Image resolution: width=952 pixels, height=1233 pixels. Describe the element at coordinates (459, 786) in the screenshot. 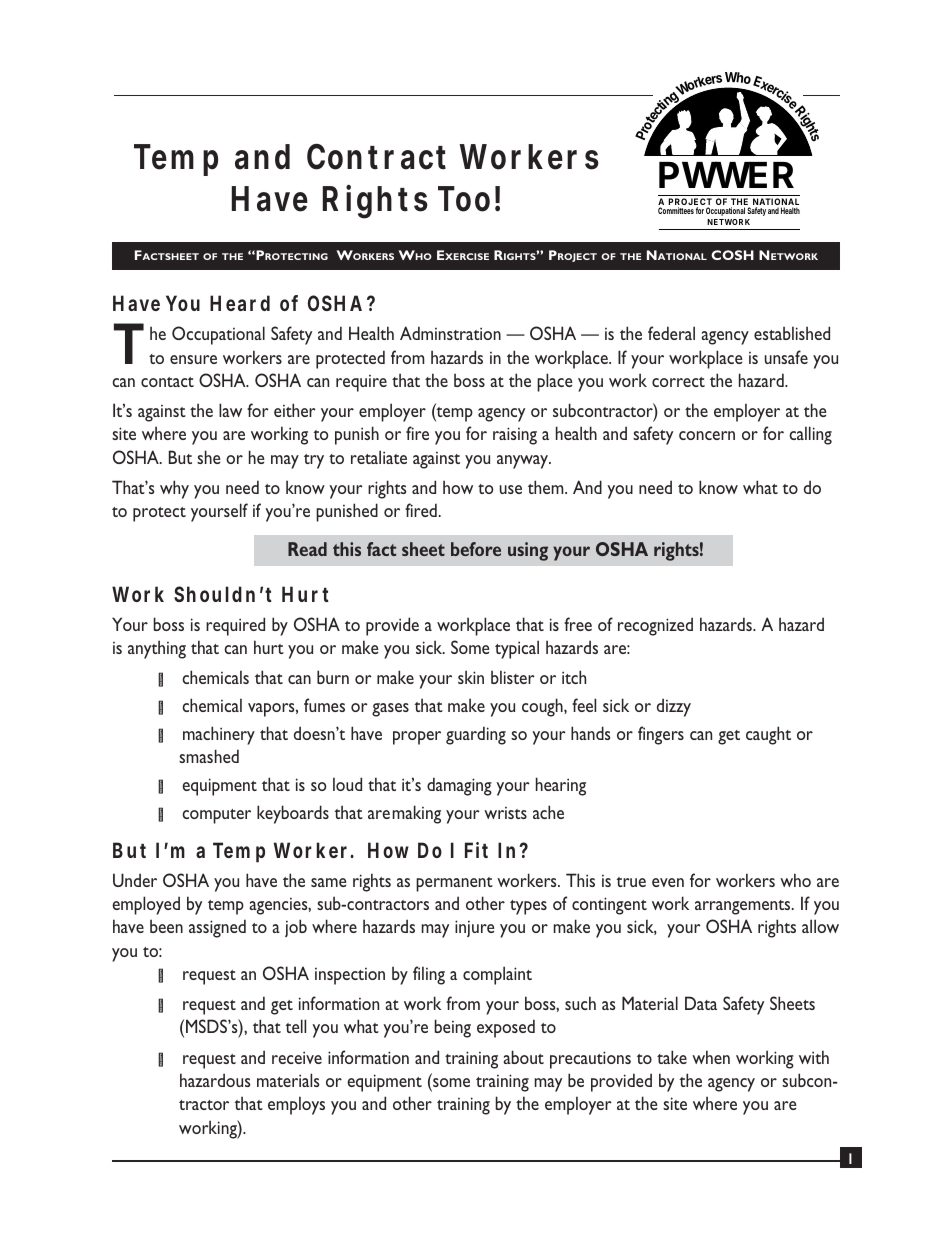

I see `damaging` at that location.
